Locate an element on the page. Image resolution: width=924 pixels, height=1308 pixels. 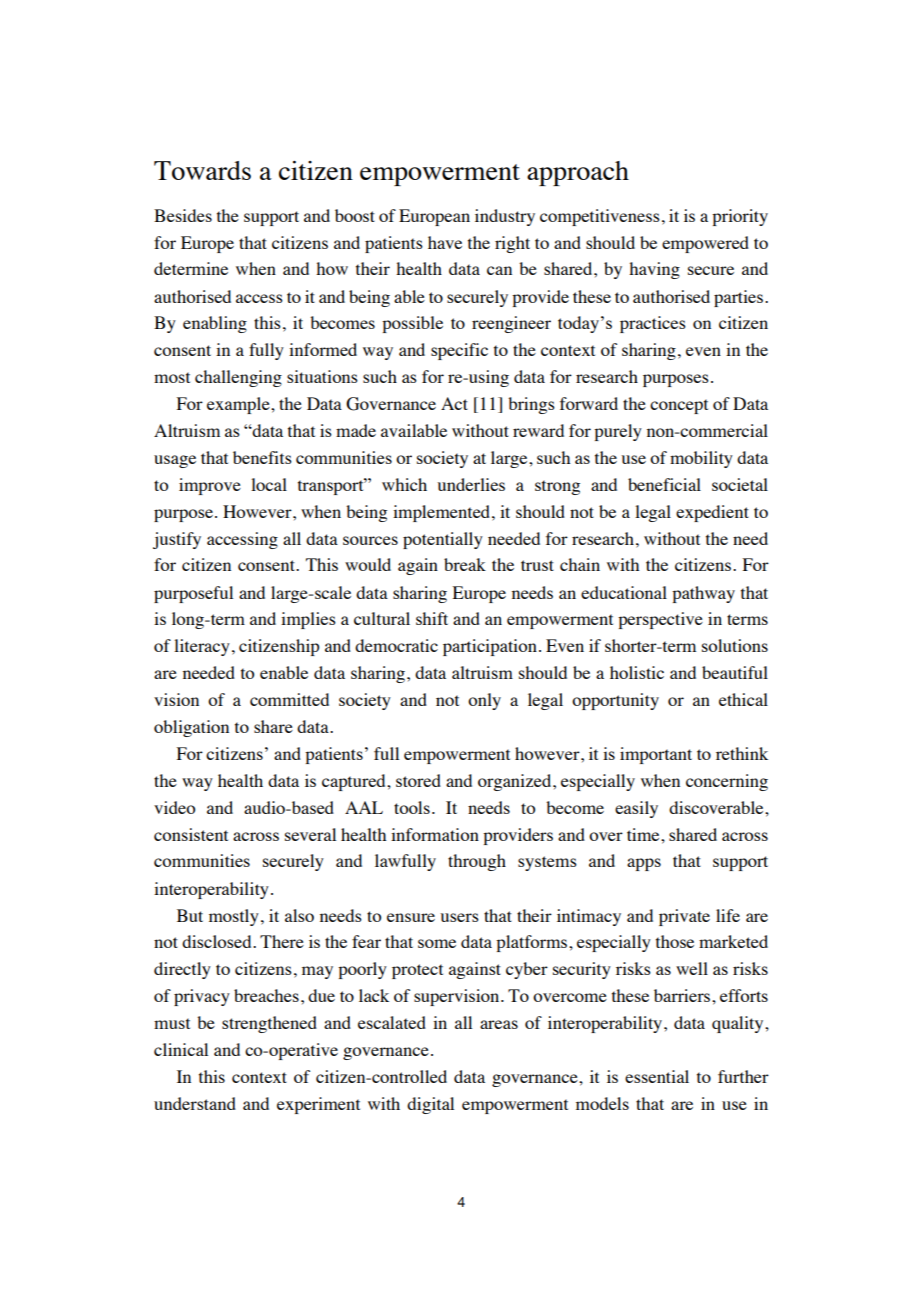
empowered is located at coordinates (705, 244).
